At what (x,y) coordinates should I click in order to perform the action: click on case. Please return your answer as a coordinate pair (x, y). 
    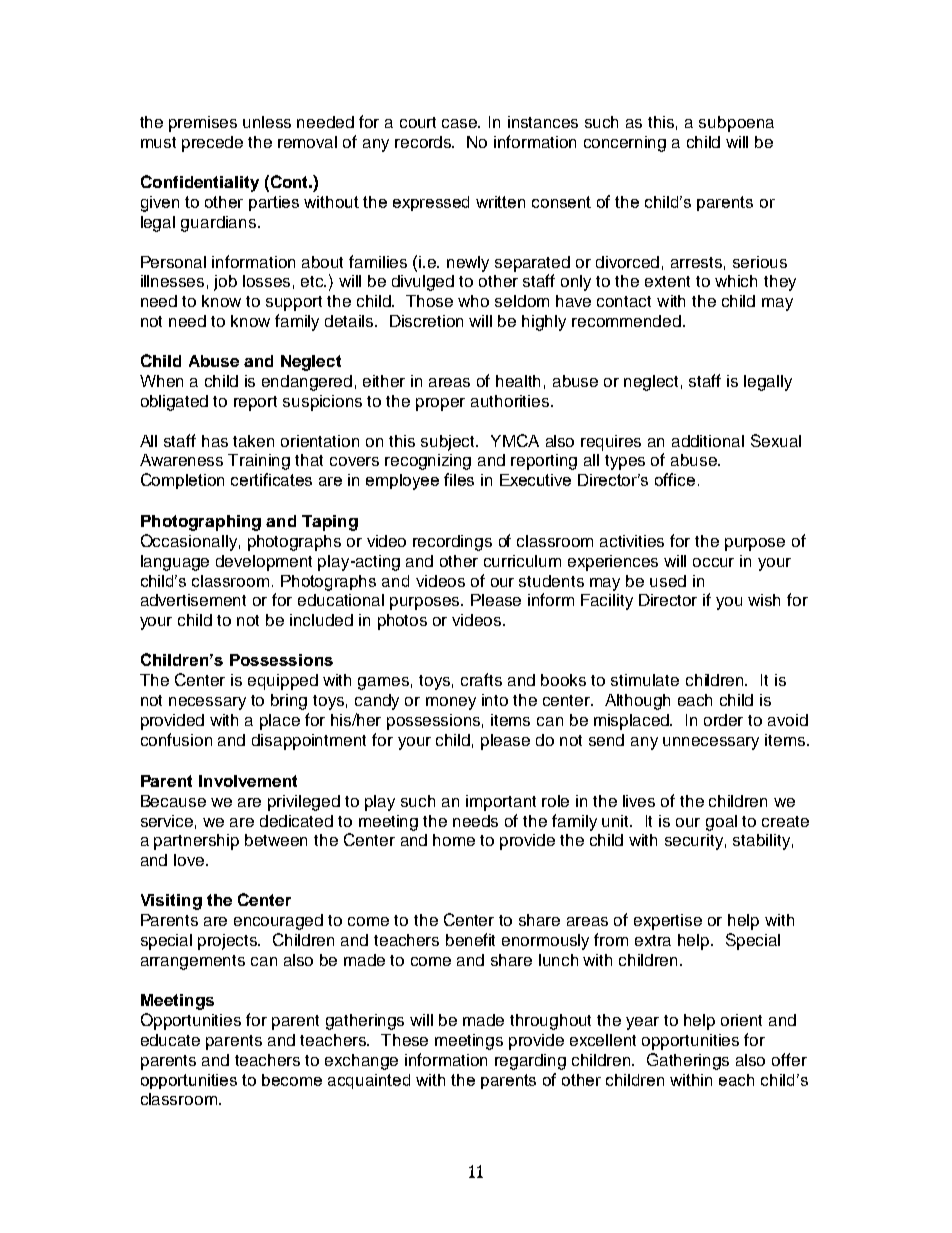
    Looking at the image, I should click on (461, 123).
